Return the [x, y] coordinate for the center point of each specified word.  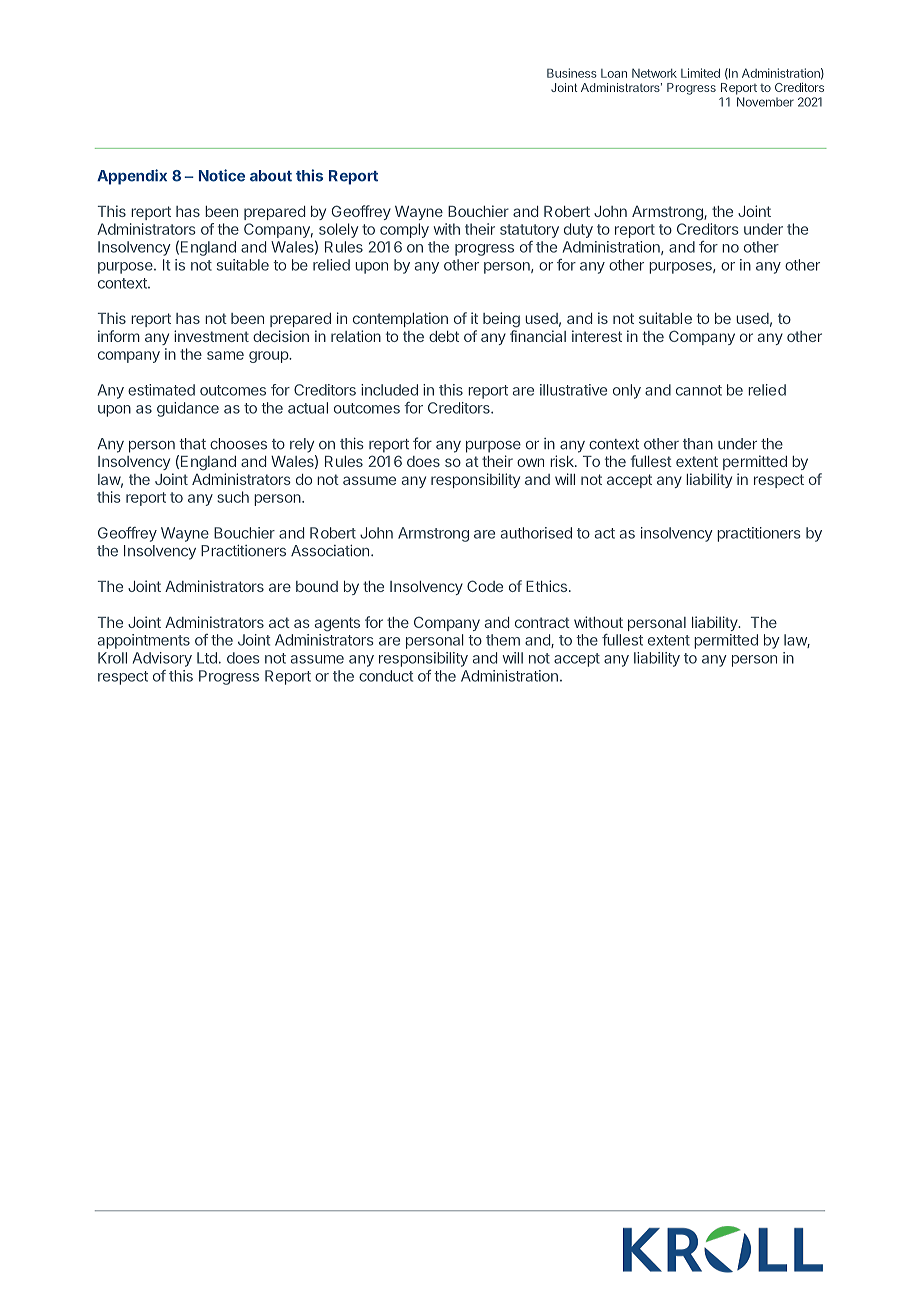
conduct [386, 676]
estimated [161, 390]
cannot [699, 390]
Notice [222, 175]
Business [572, 73]
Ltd [207, 658]
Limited [700, 73]
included [389, 390]
